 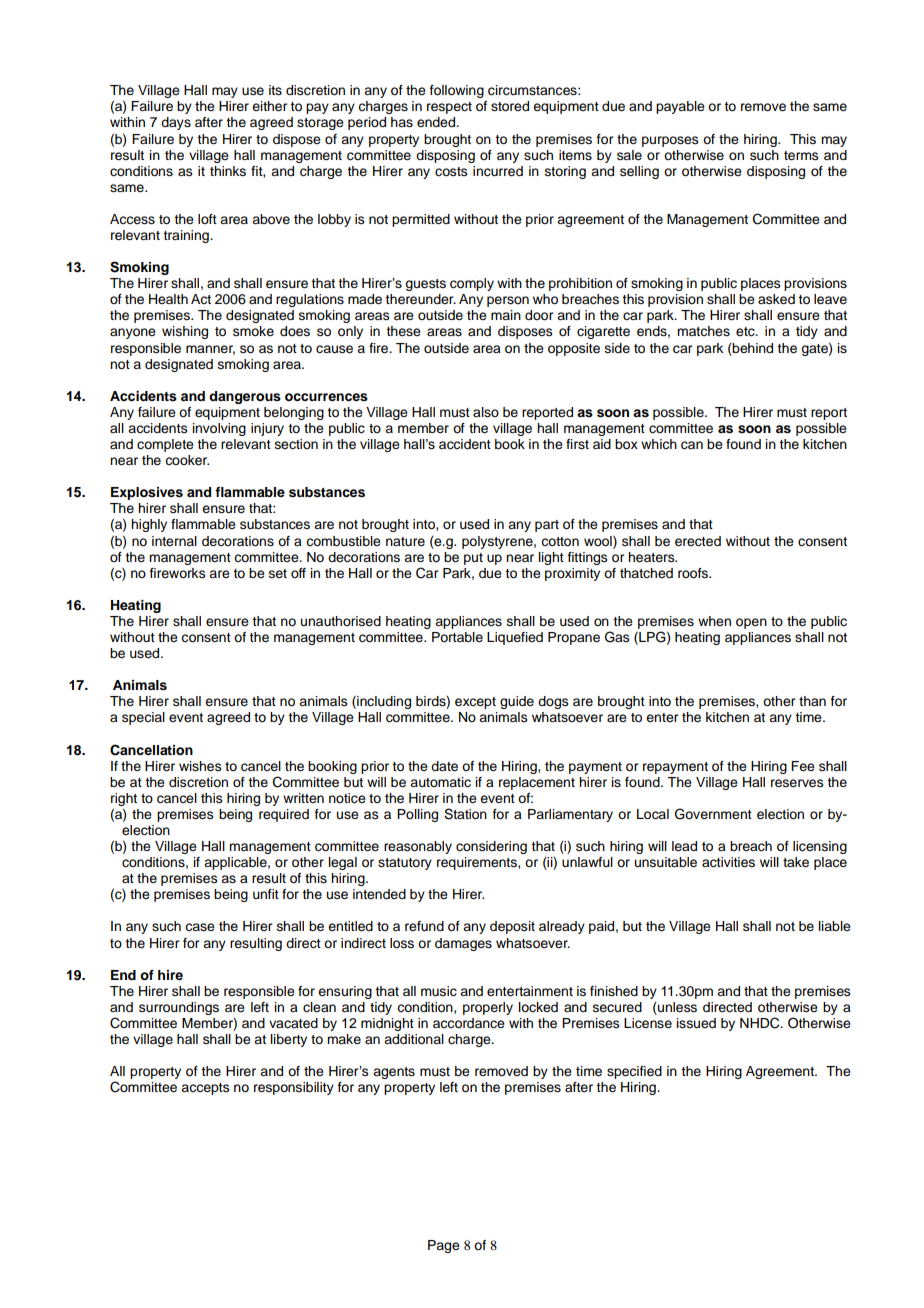 I want to click on activities, so click(x=728, y=862).
